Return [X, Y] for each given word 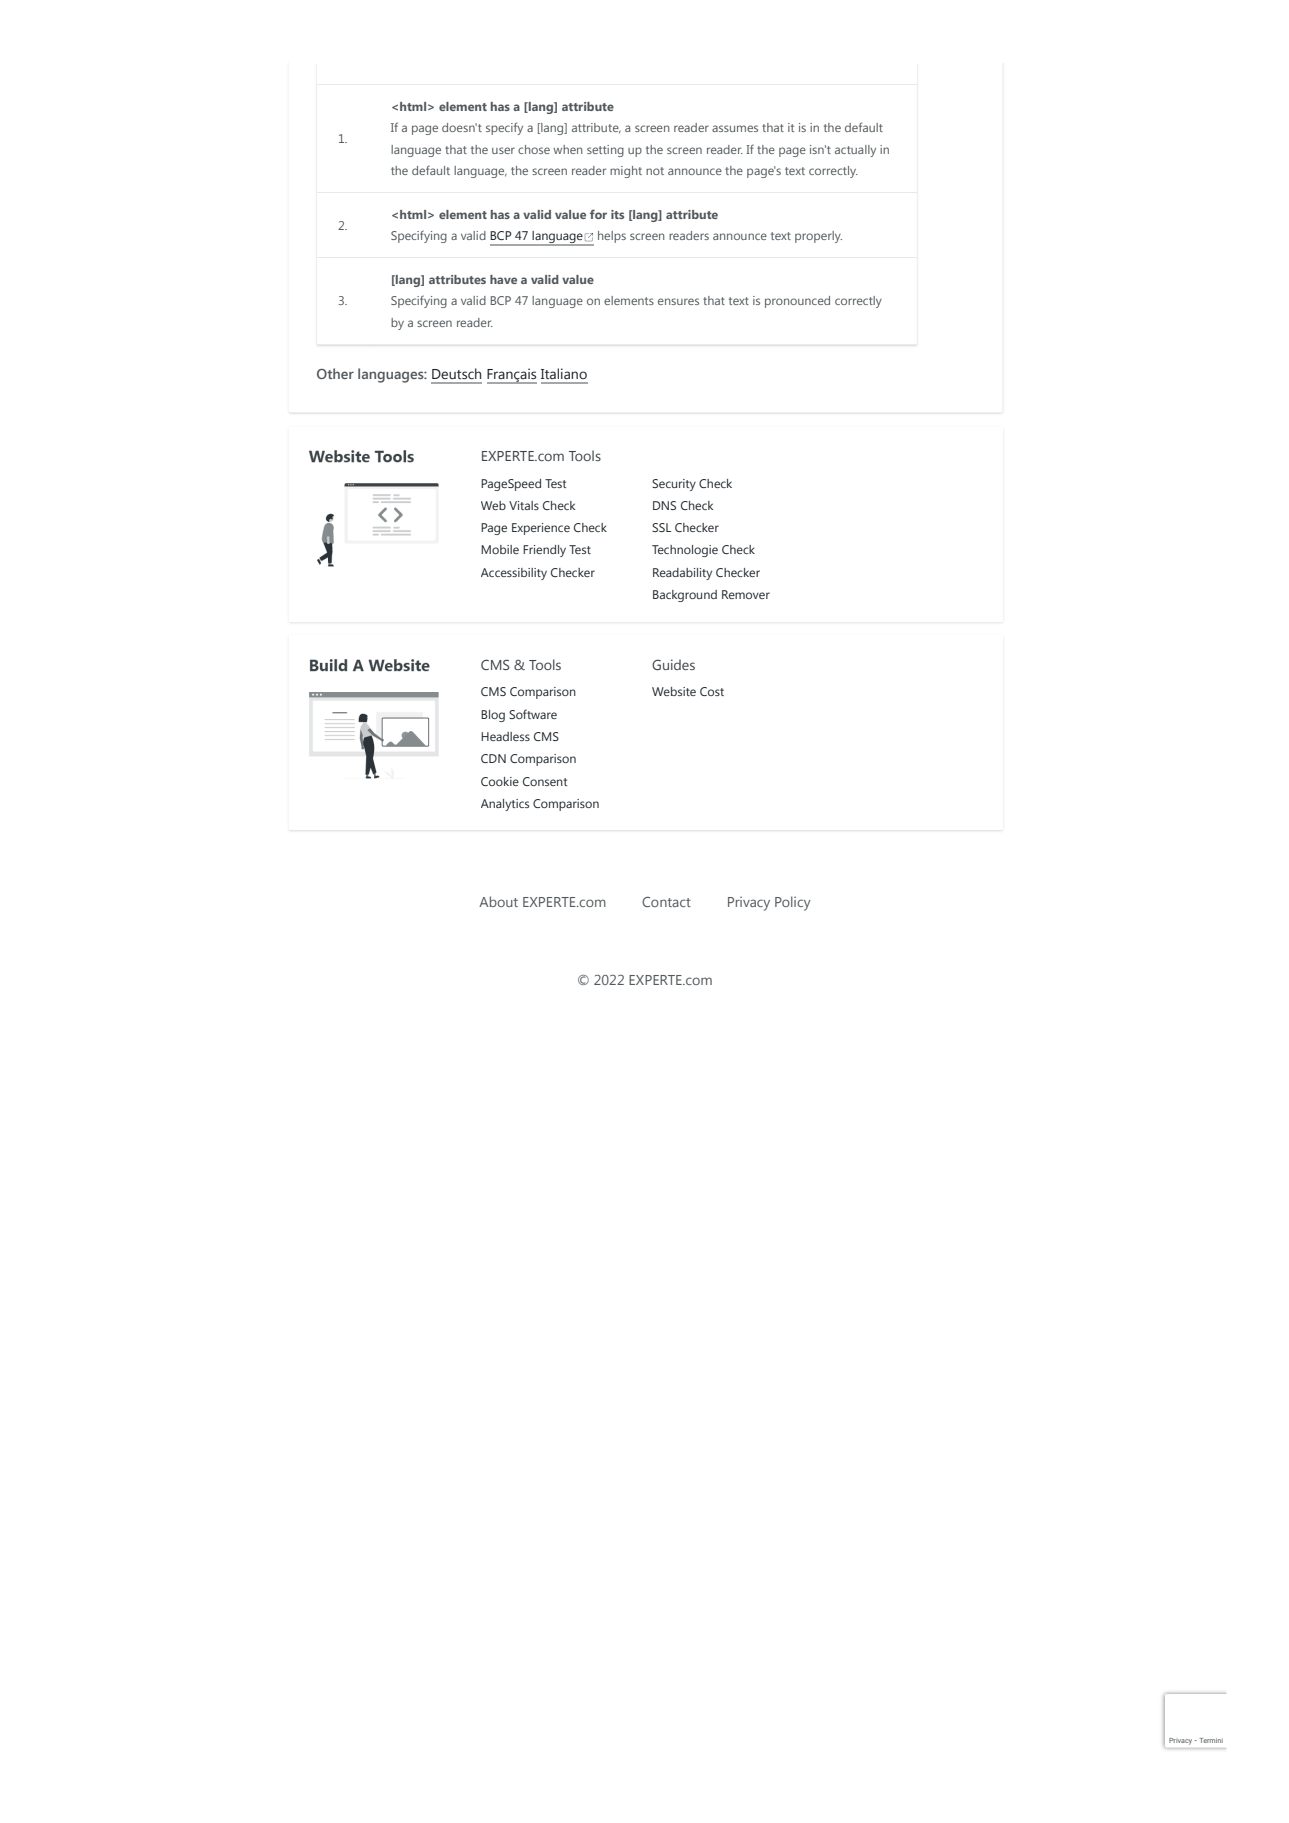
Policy [793, 903]
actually [855, 151]
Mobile [500, 549]
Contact [666, 902]
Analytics [505, 805]
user [503, 150]
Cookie [500, 781]
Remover [746, 594]
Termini [1211, 1740]
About [498, 901]
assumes [735, 128]
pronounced [797, 302]
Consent [545, 781]
